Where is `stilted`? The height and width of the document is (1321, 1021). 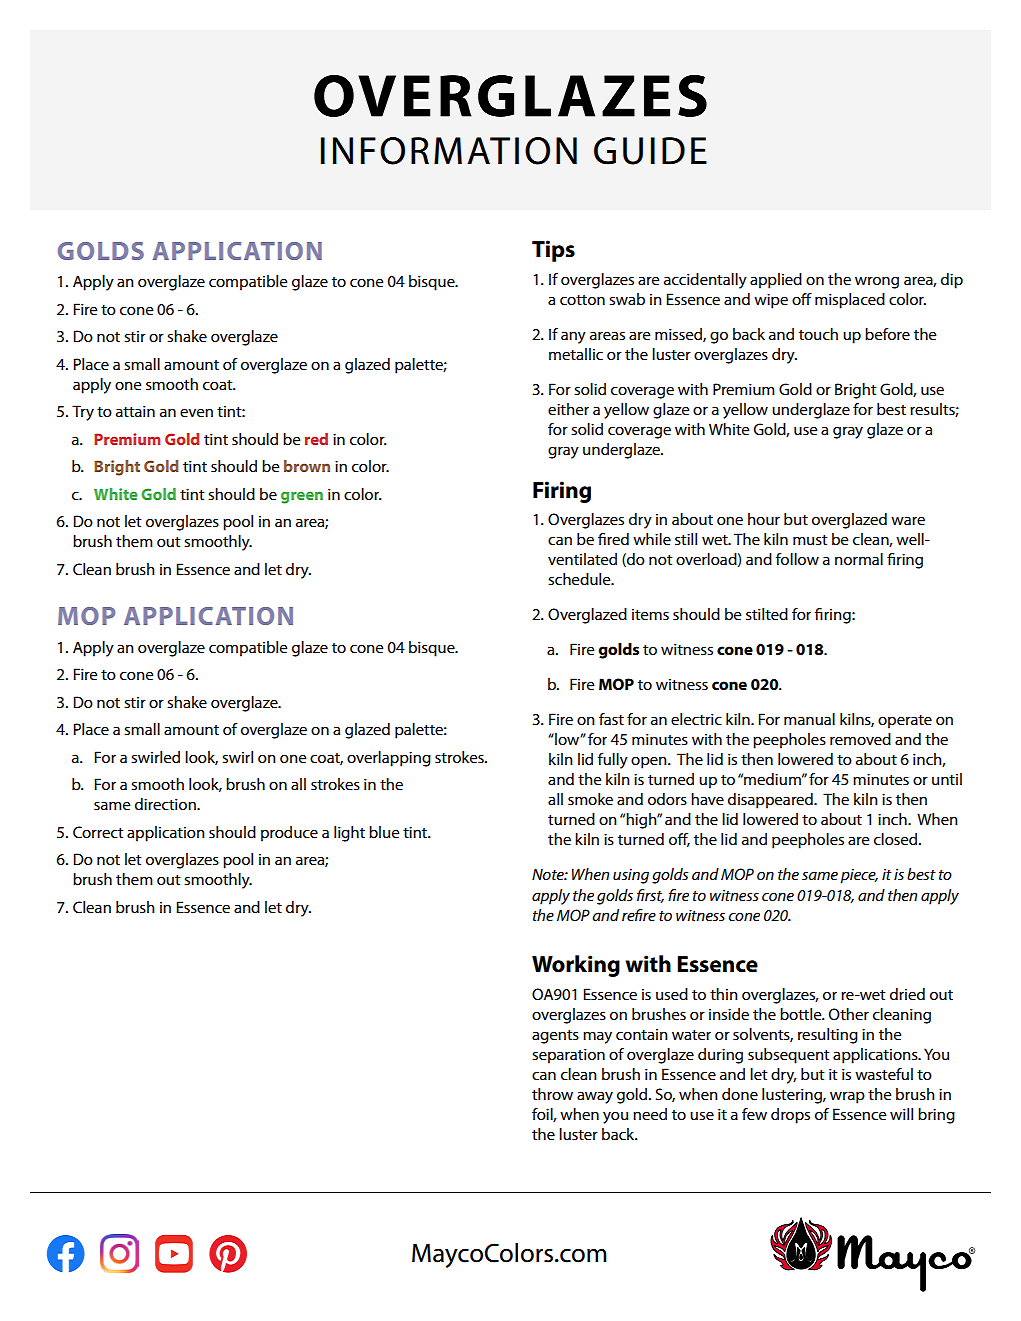
stilted is located at coordinates (767, 614).
